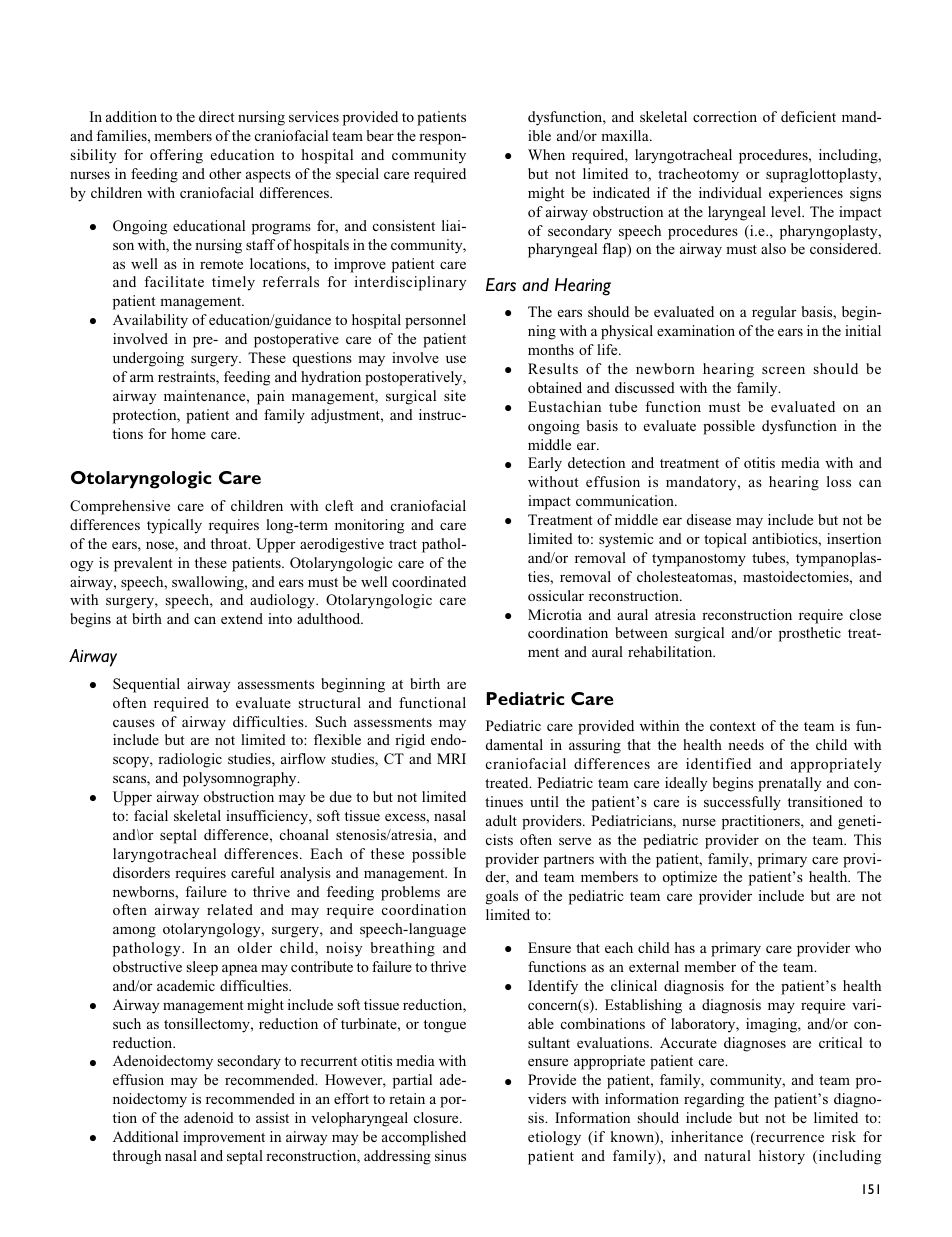 The height and width of the screenshot is (1237, 952). What do you see at coordinates (808, 116) in the screenshot?
I see `deficient` at bounding box center [808, 116].
